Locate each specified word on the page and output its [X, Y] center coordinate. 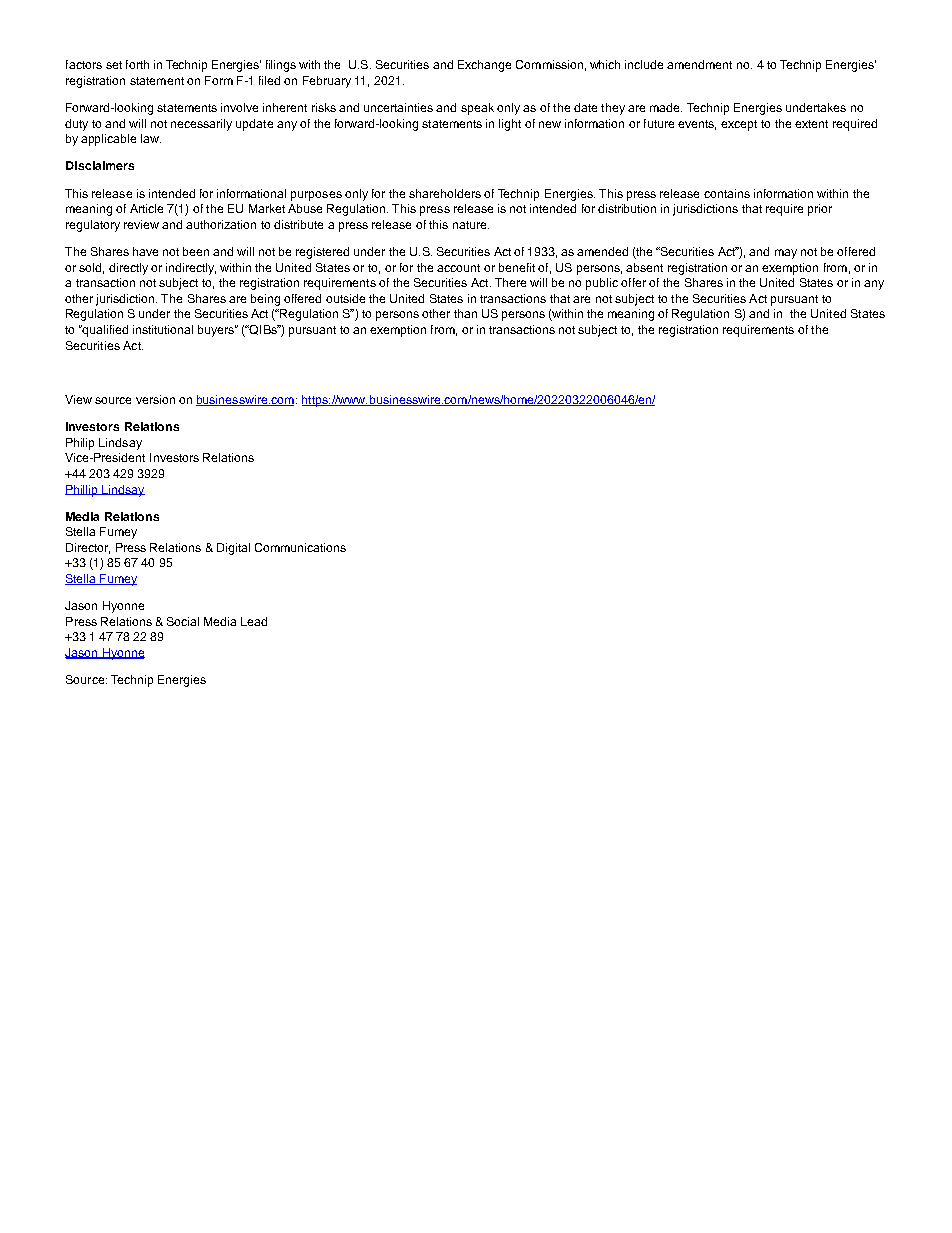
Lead [254, 621]
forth [137, 64]
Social [183, 621]
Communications [300, 547]
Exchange [484, 66]
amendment [699, 64]
